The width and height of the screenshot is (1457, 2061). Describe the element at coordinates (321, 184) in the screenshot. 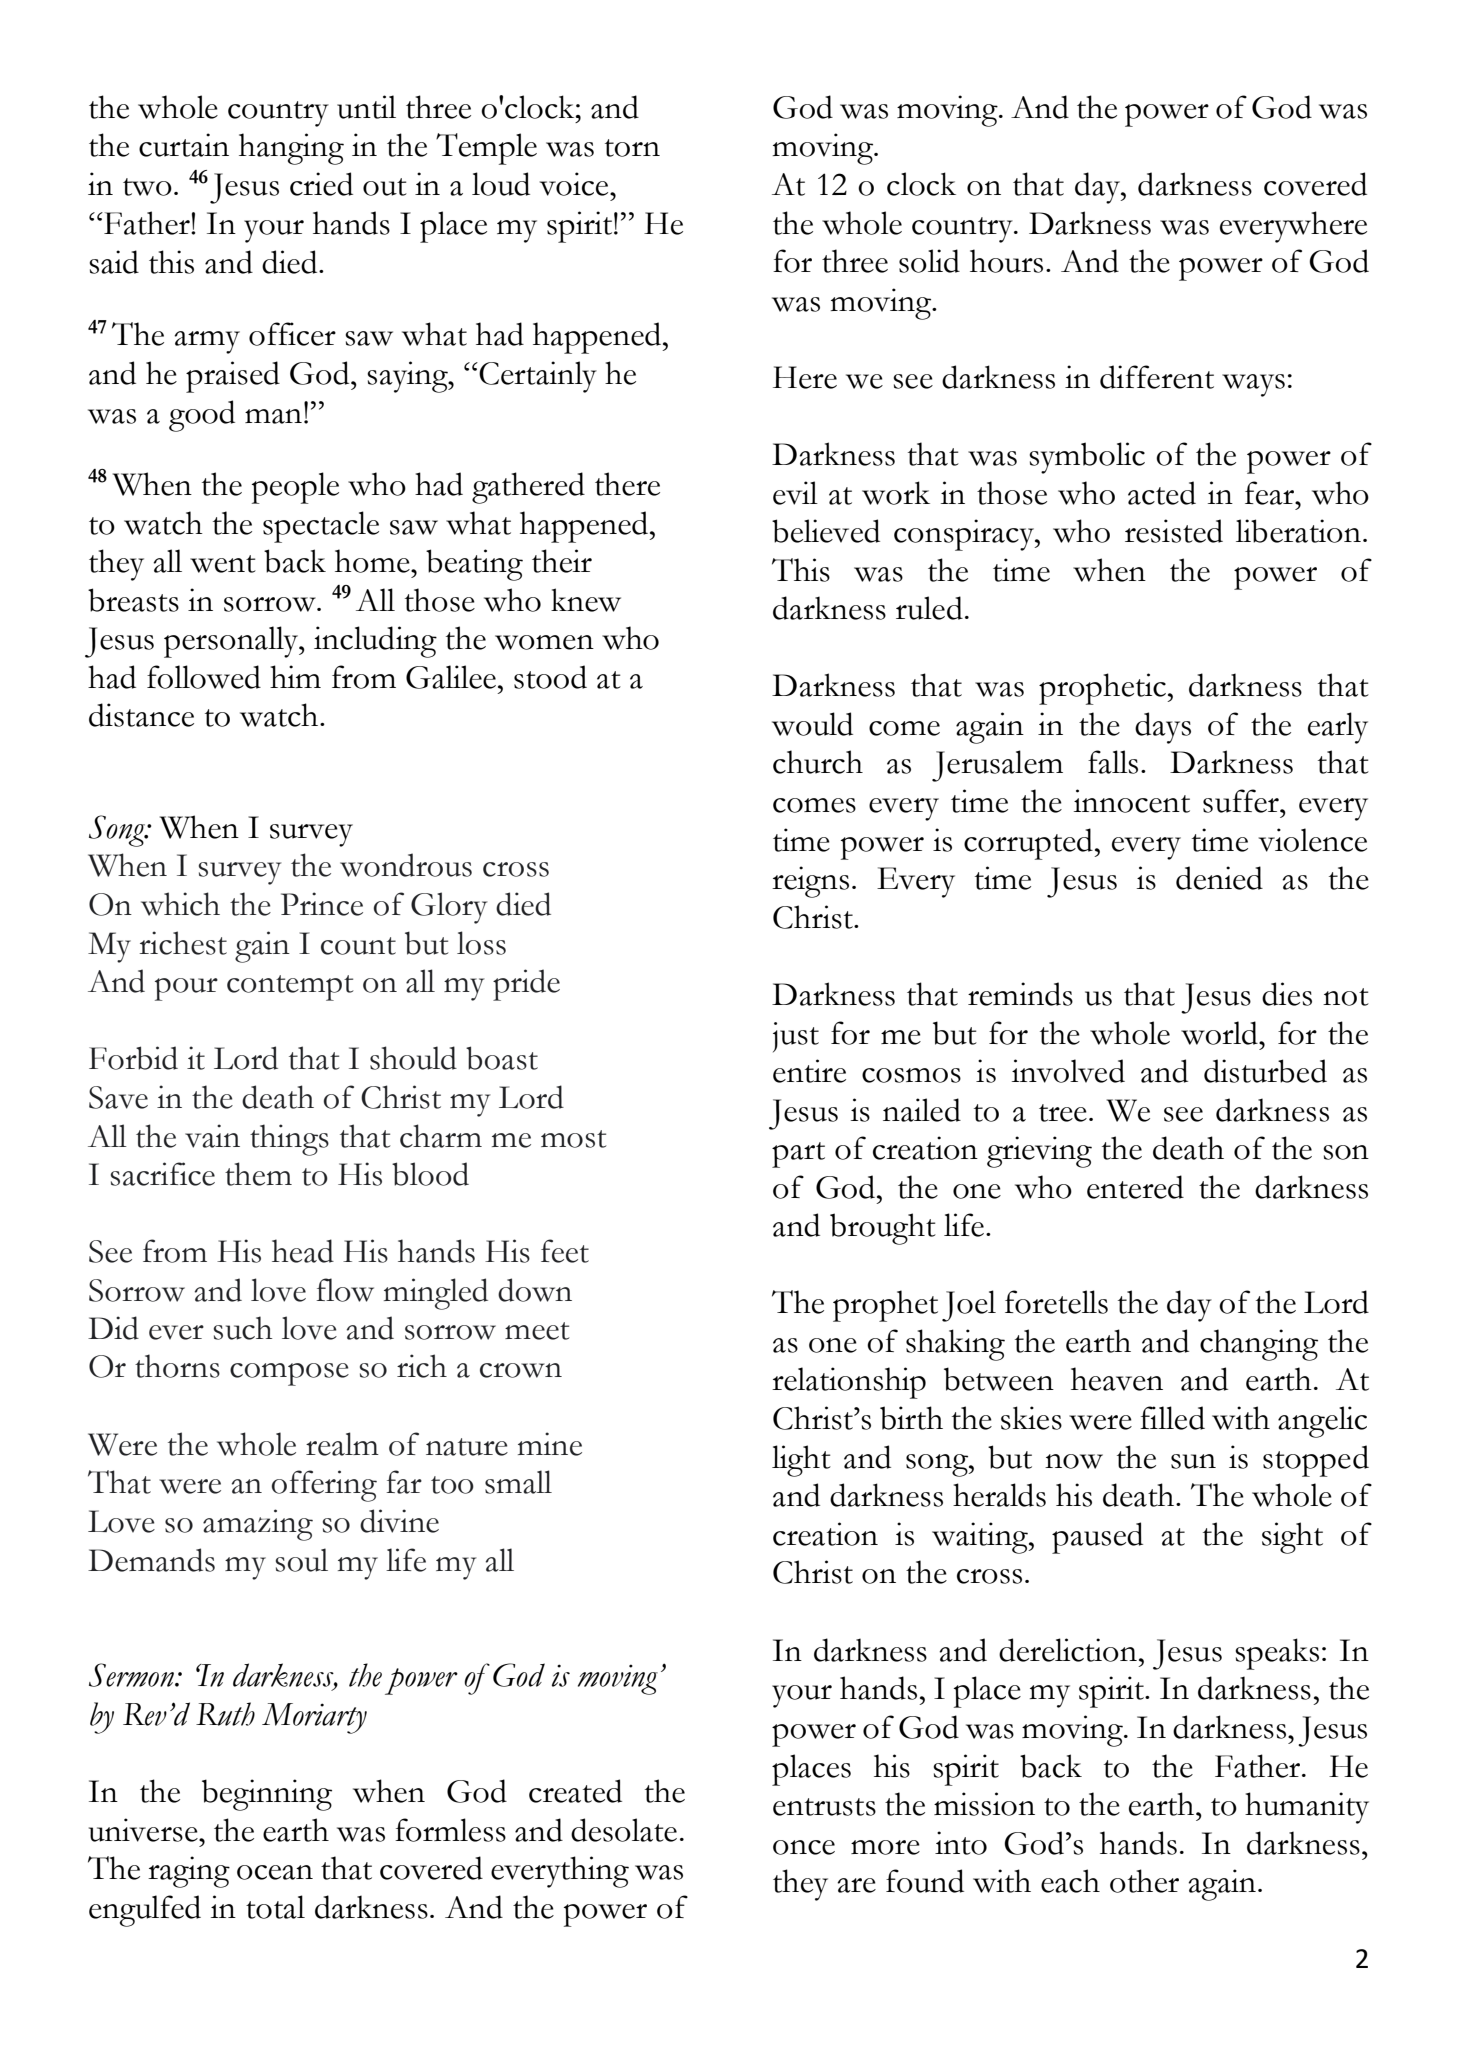

I see `cried` at that location.
